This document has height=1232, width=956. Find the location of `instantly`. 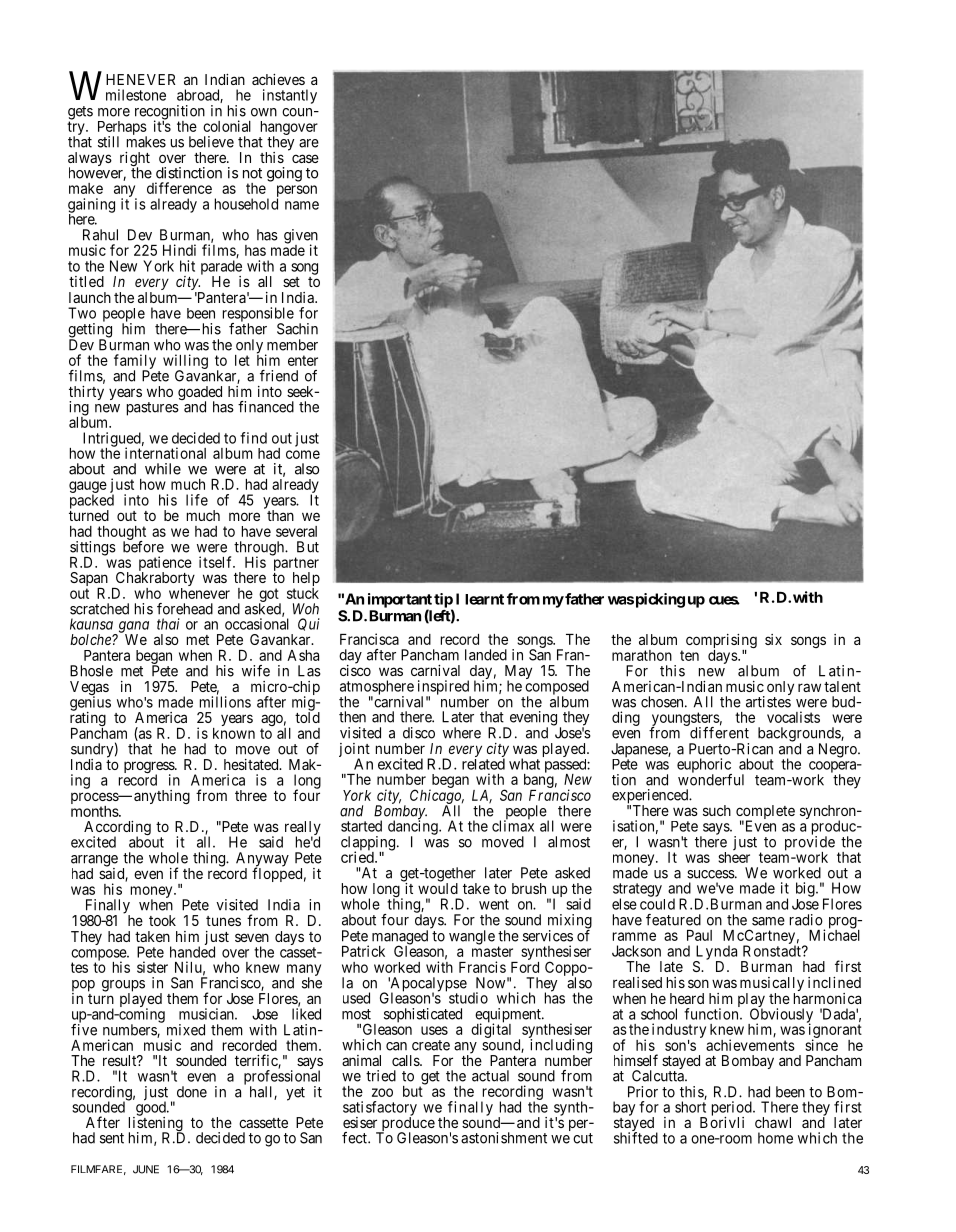

instantly is located at coordinates (290, 96).
